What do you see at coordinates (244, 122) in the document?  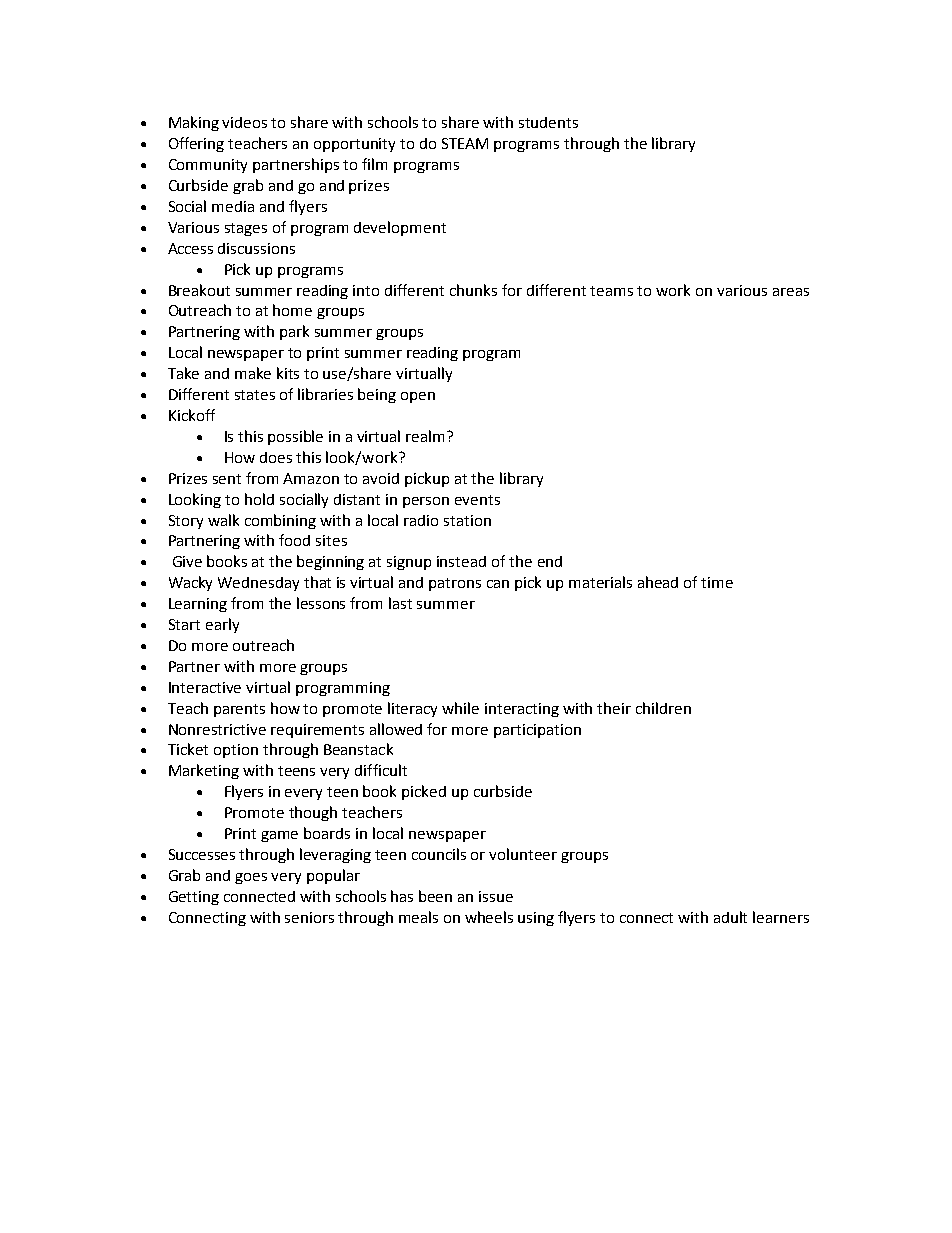 I see `videos` at bounding box center [244, 122].
